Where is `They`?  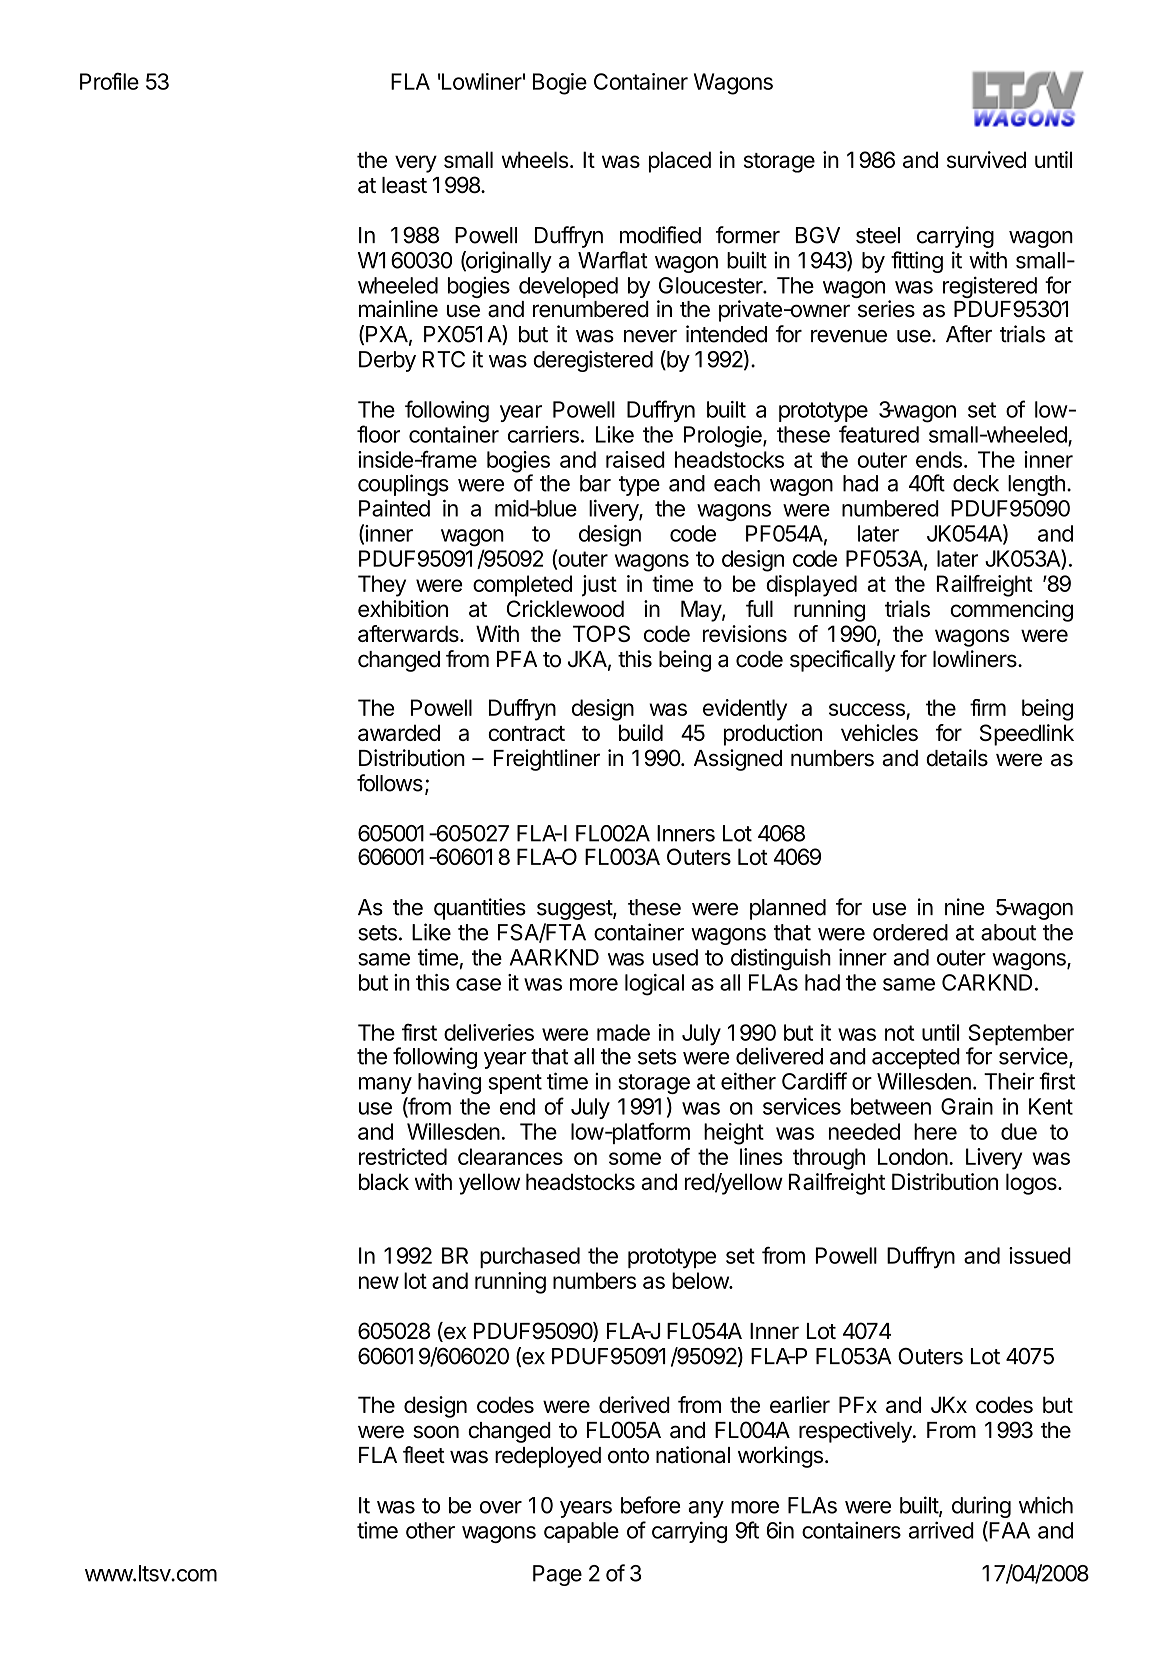
They is located at coordinates (382, 586).
